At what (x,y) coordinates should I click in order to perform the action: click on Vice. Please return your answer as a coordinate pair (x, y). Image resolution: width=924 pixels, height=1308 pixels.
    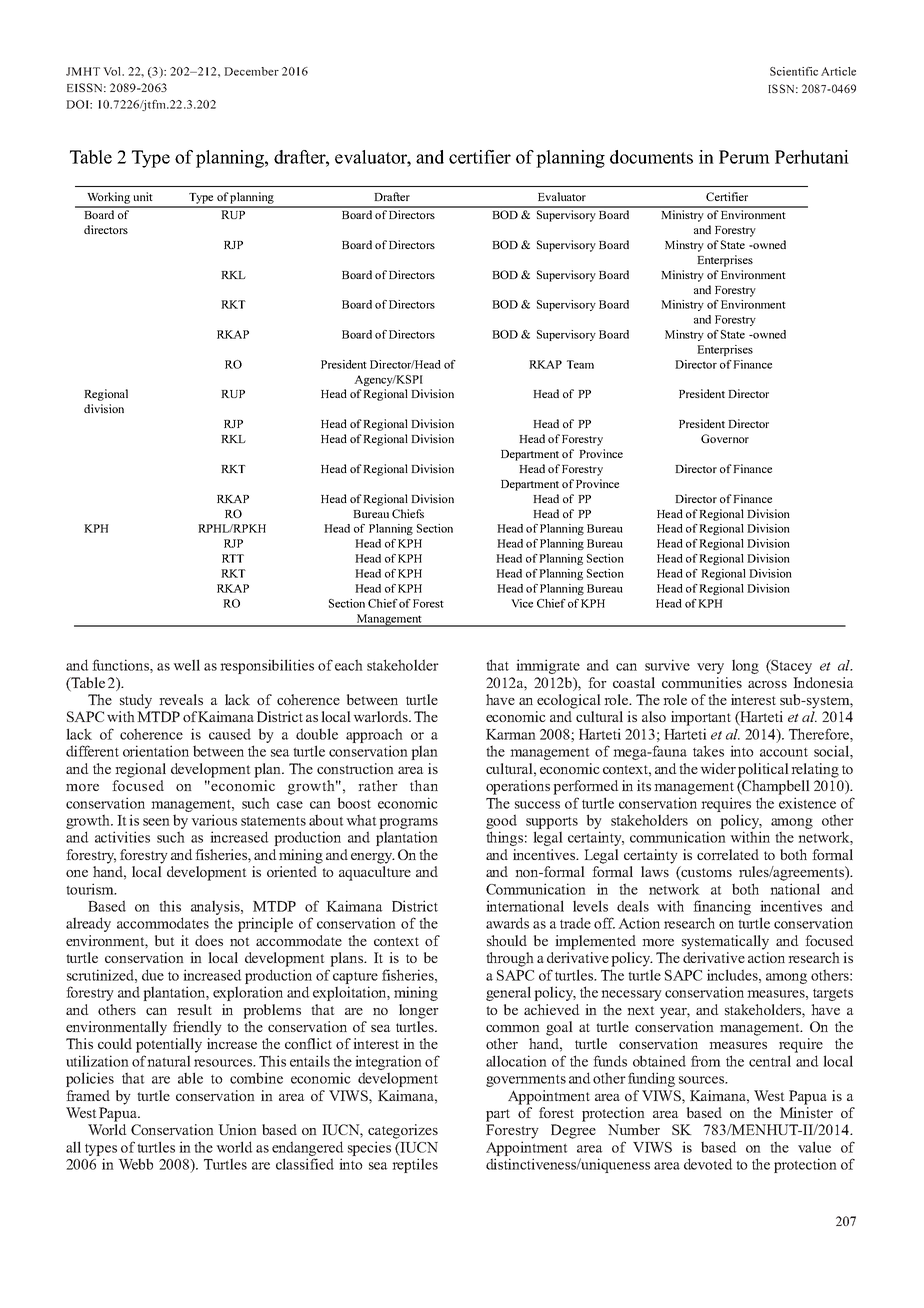
    Looking at the image, I should click on (522, 603).
